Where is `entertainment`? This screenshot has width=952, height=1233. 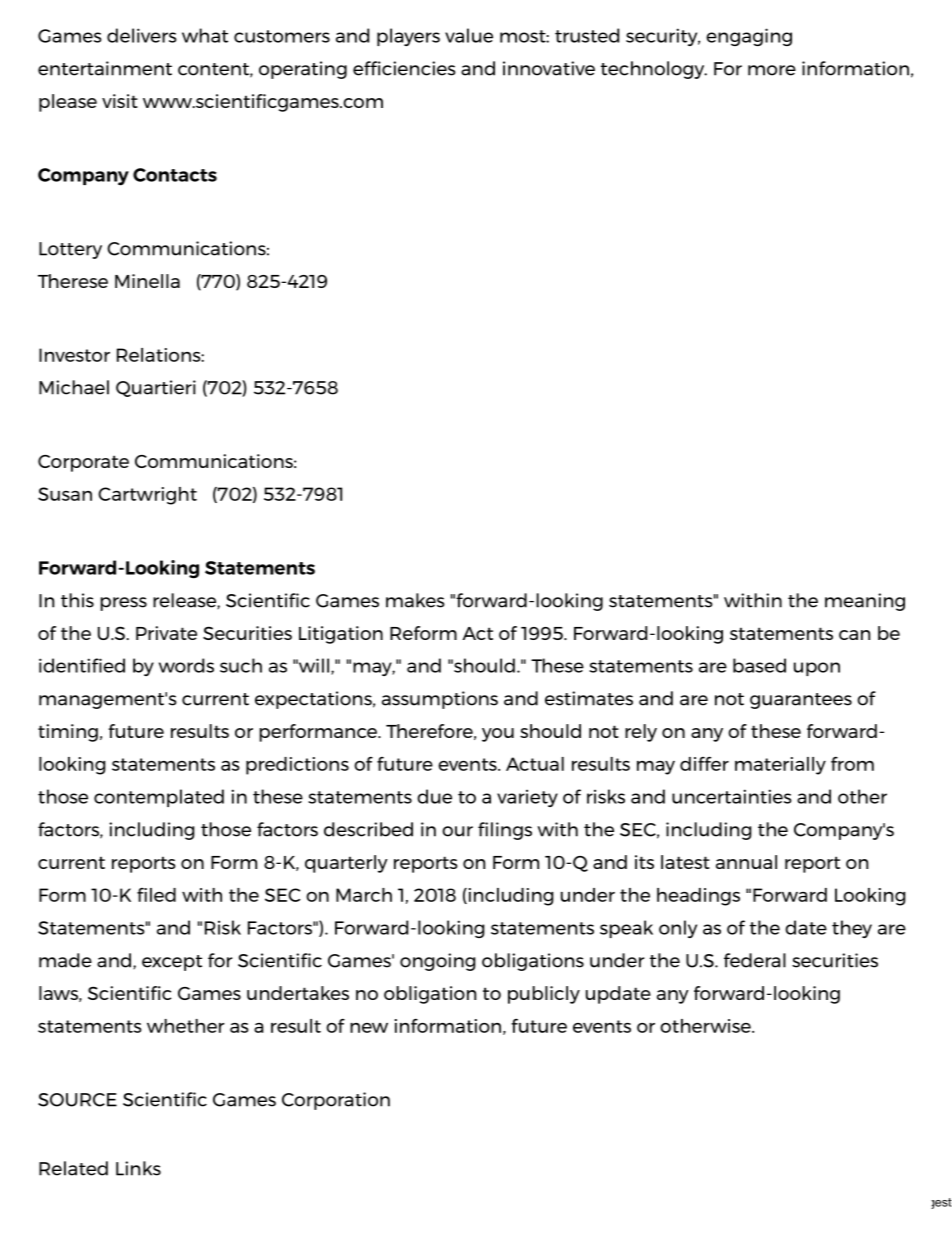 entertainment is located at coordinates (105, 68).
